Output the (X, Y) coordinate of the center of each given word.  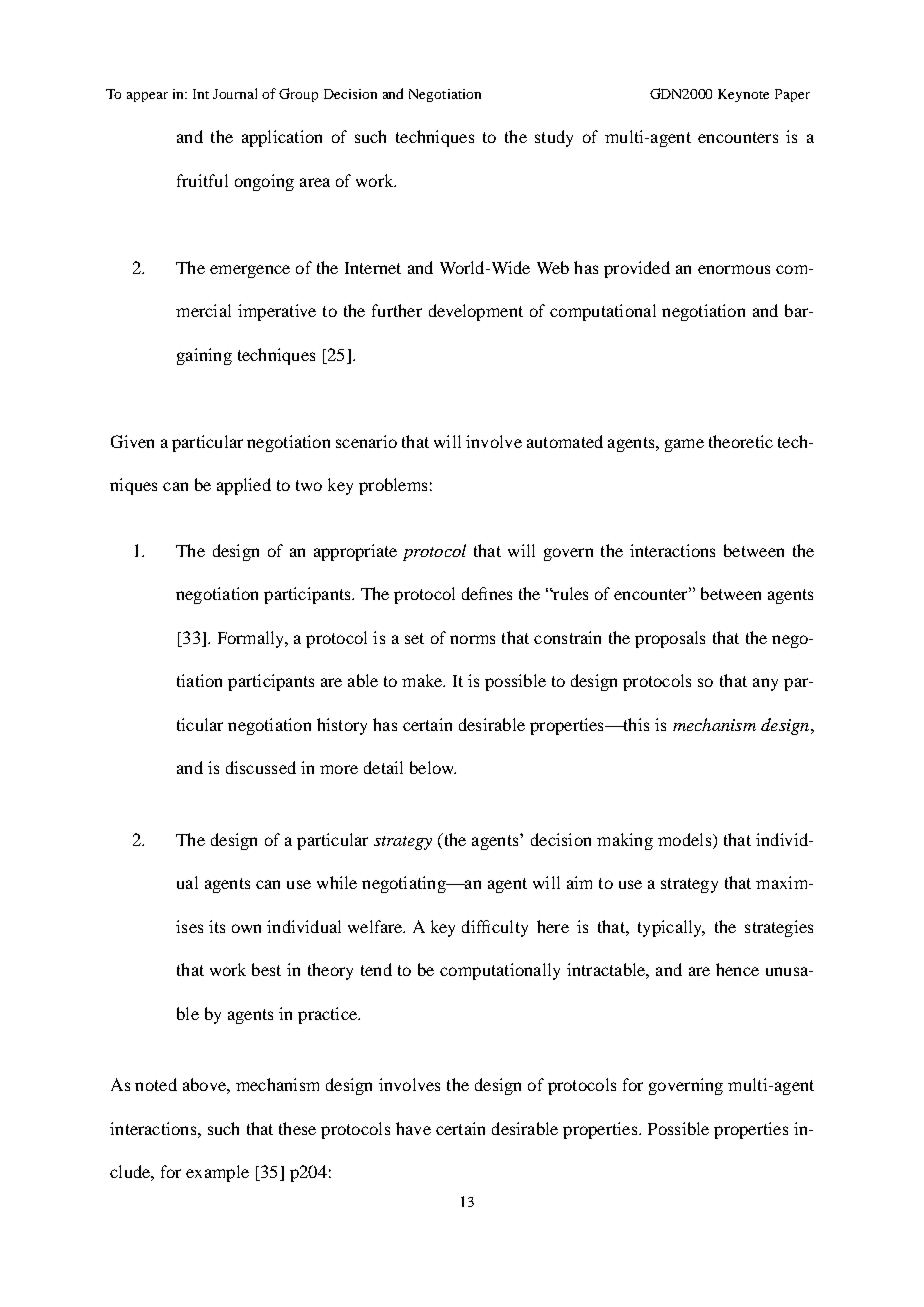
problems (393, 486)
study (554, 138)
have (413, 1128)
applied (244, 486)
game (684, 445)
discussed (261, 767)
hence (737, 969)
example (217, 1173)
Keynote (743, 95)
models (686, 839)
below (433, 767)
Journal (235, 93)
